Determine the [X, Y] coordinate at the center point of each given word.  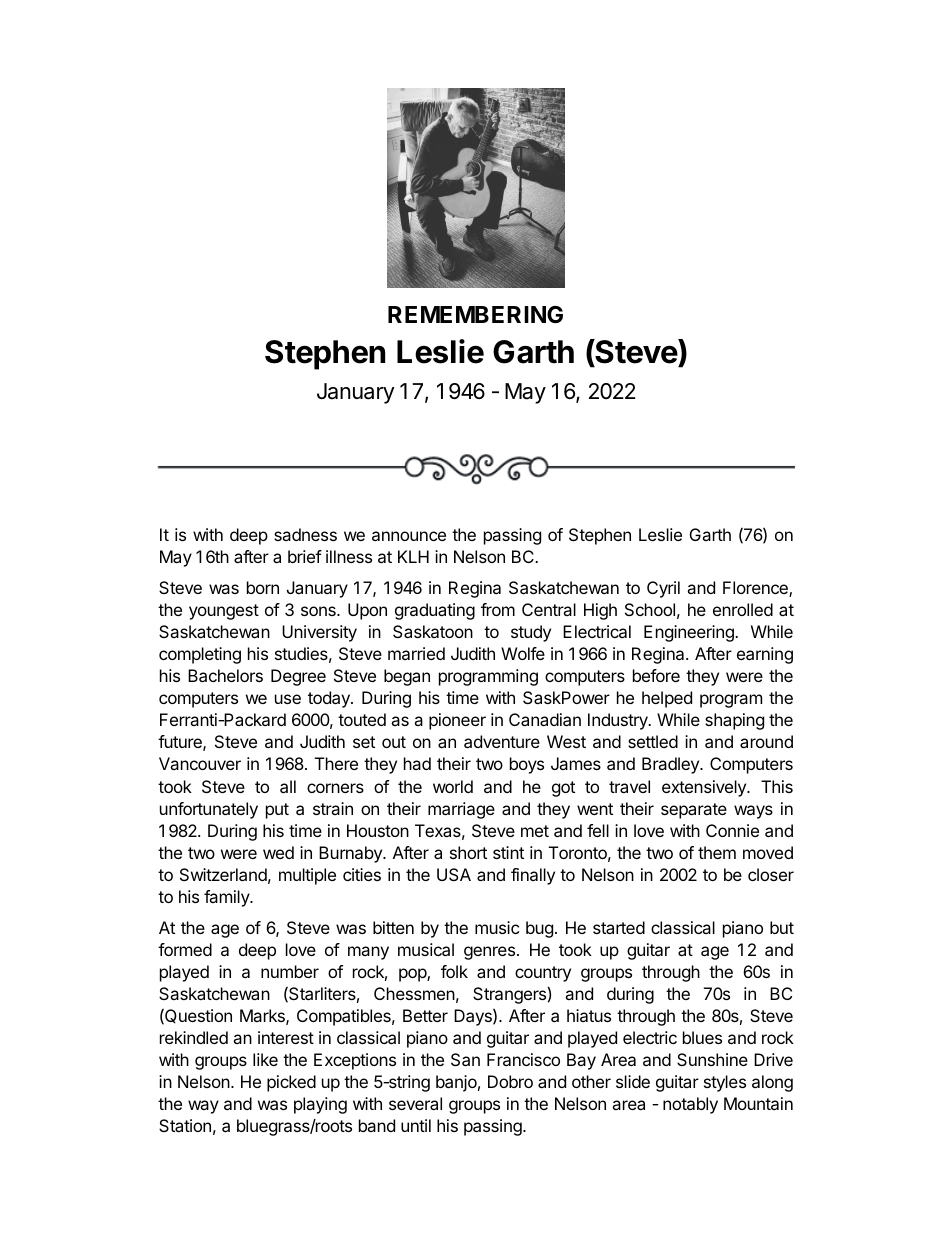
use [288, 699]
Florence [756, 589]
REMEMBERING [475, 314]
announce [409, 536]
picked [291, 1083]
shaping [734, 721]
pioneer [457, 721]
